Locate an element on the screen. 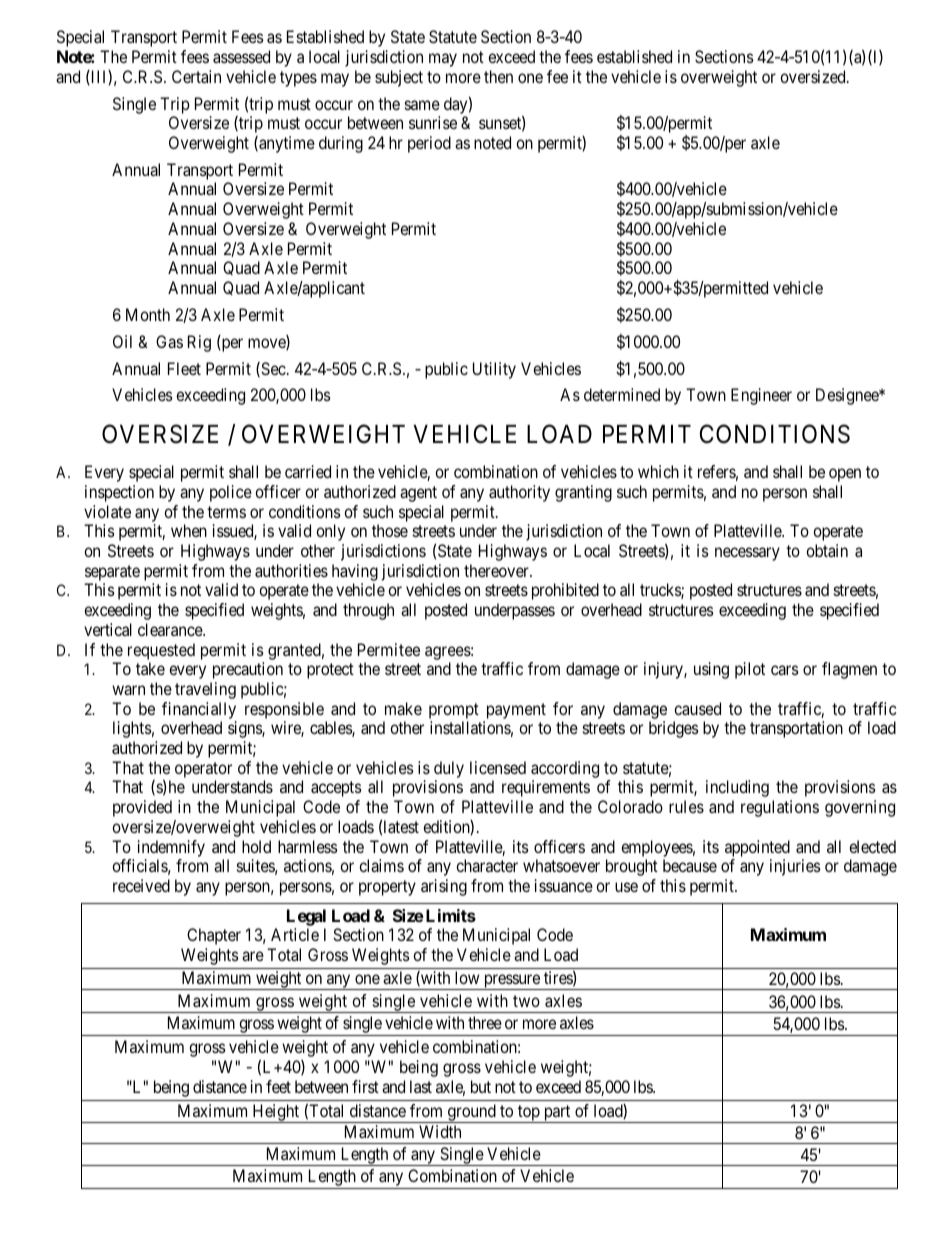  sunrise is located at coordinates (433, 122).
